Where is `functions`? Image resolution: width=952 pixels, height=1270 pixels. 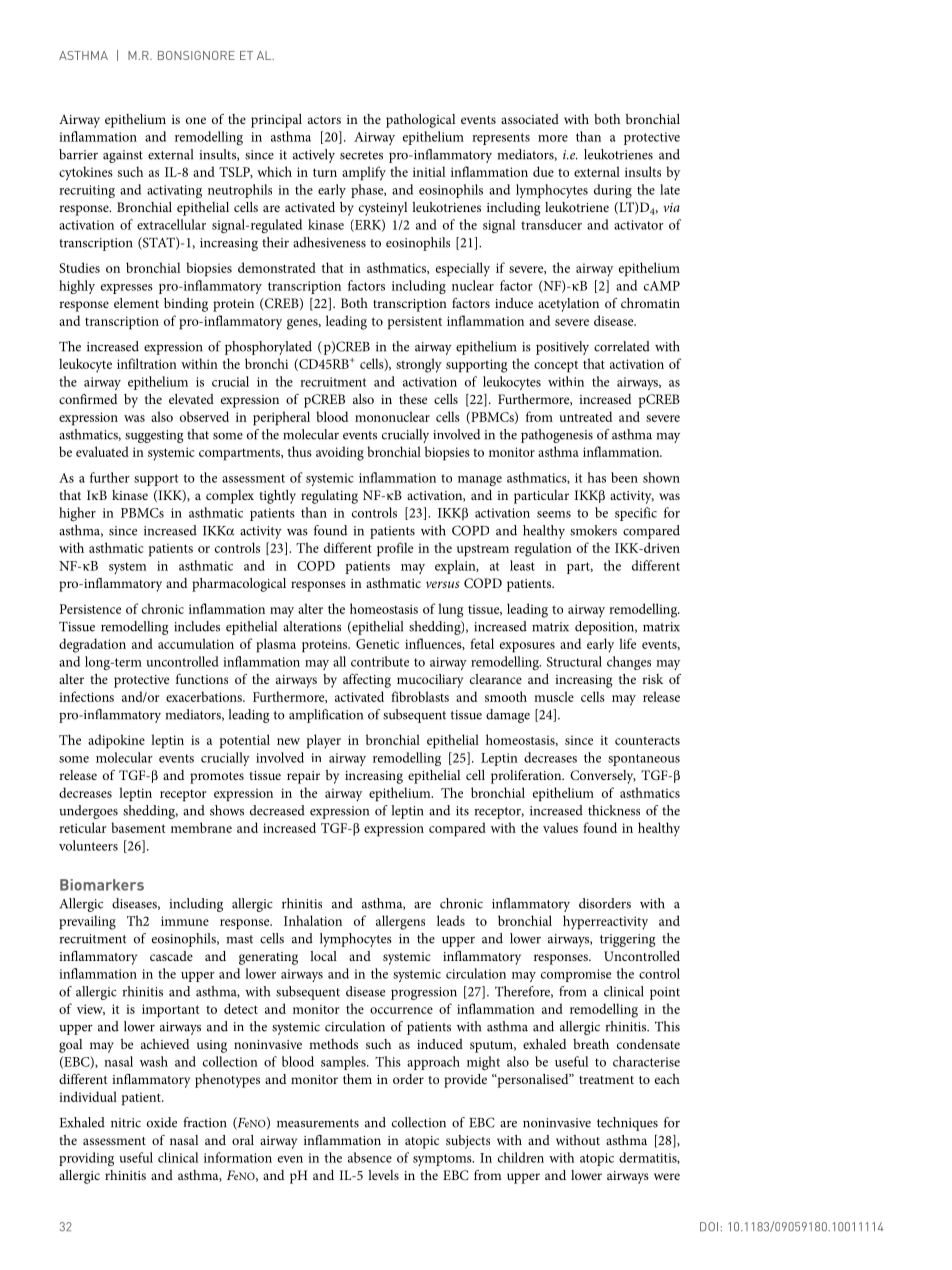 functions is located at coordinates (202, 679).
